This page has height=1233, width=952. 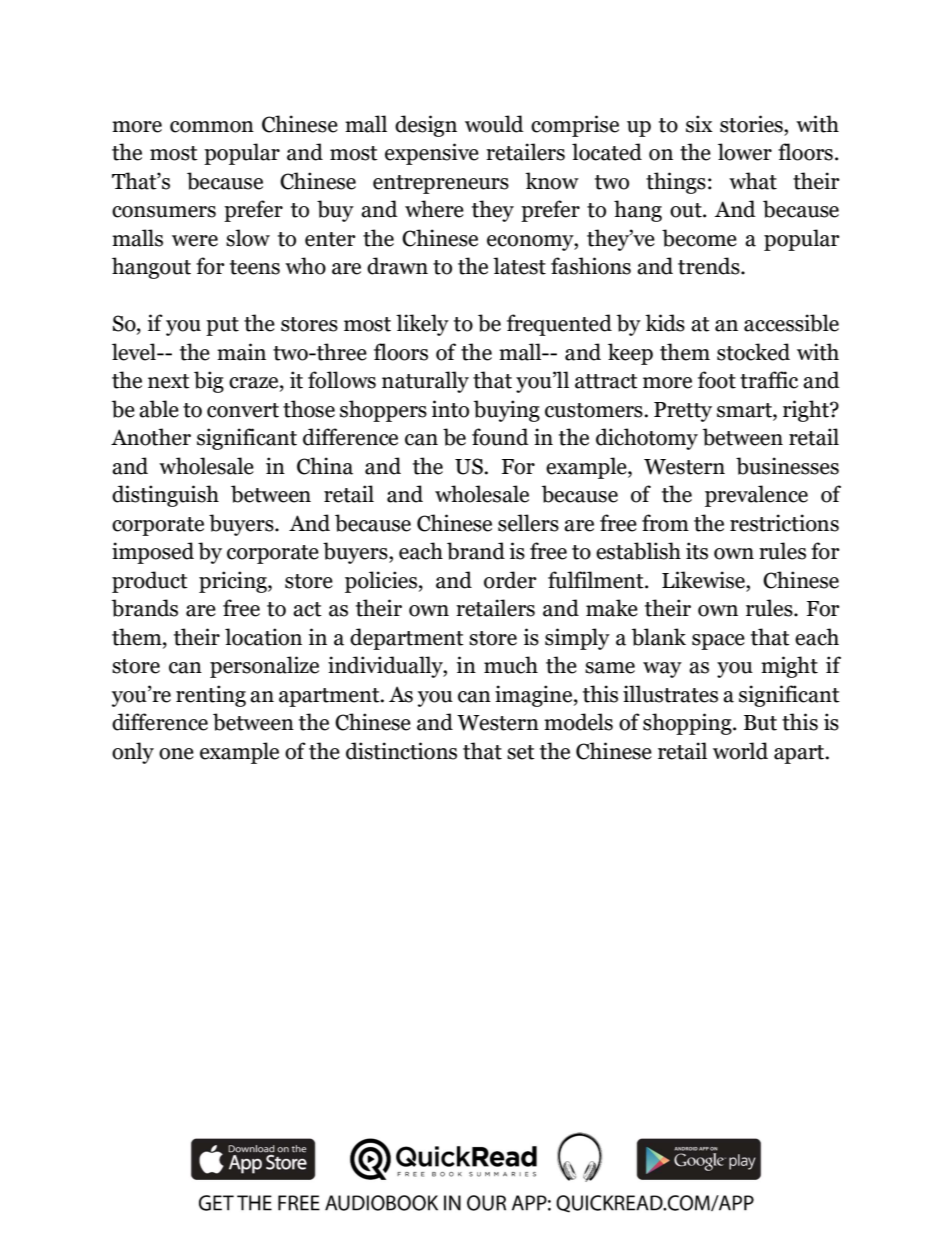 What do you see at coordinates (176, 754) in the page?
I see `one` at bounding box center [176, 754].
